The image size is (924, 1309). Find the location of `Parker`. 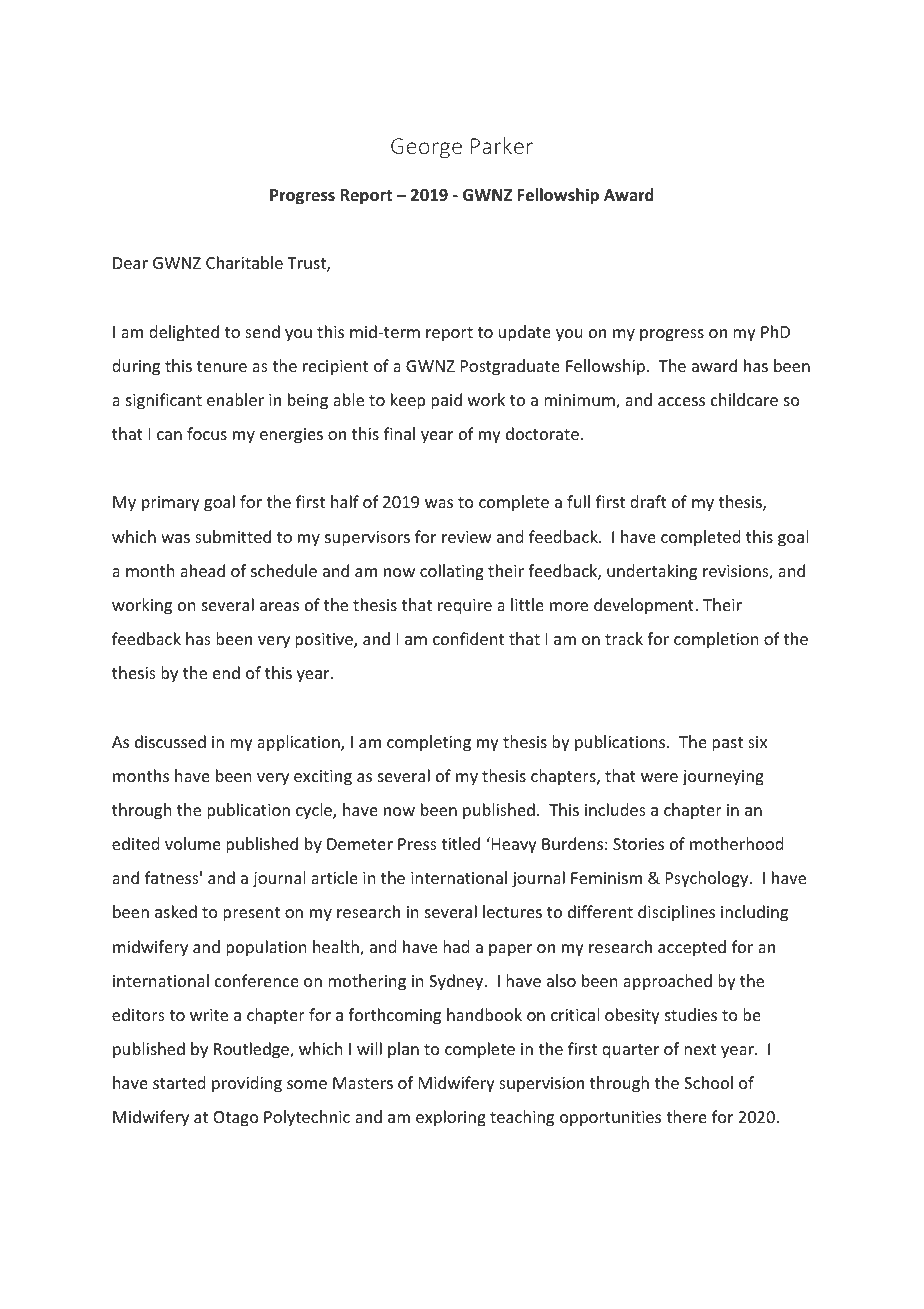

Parker is located at coordinates (502, 145).
